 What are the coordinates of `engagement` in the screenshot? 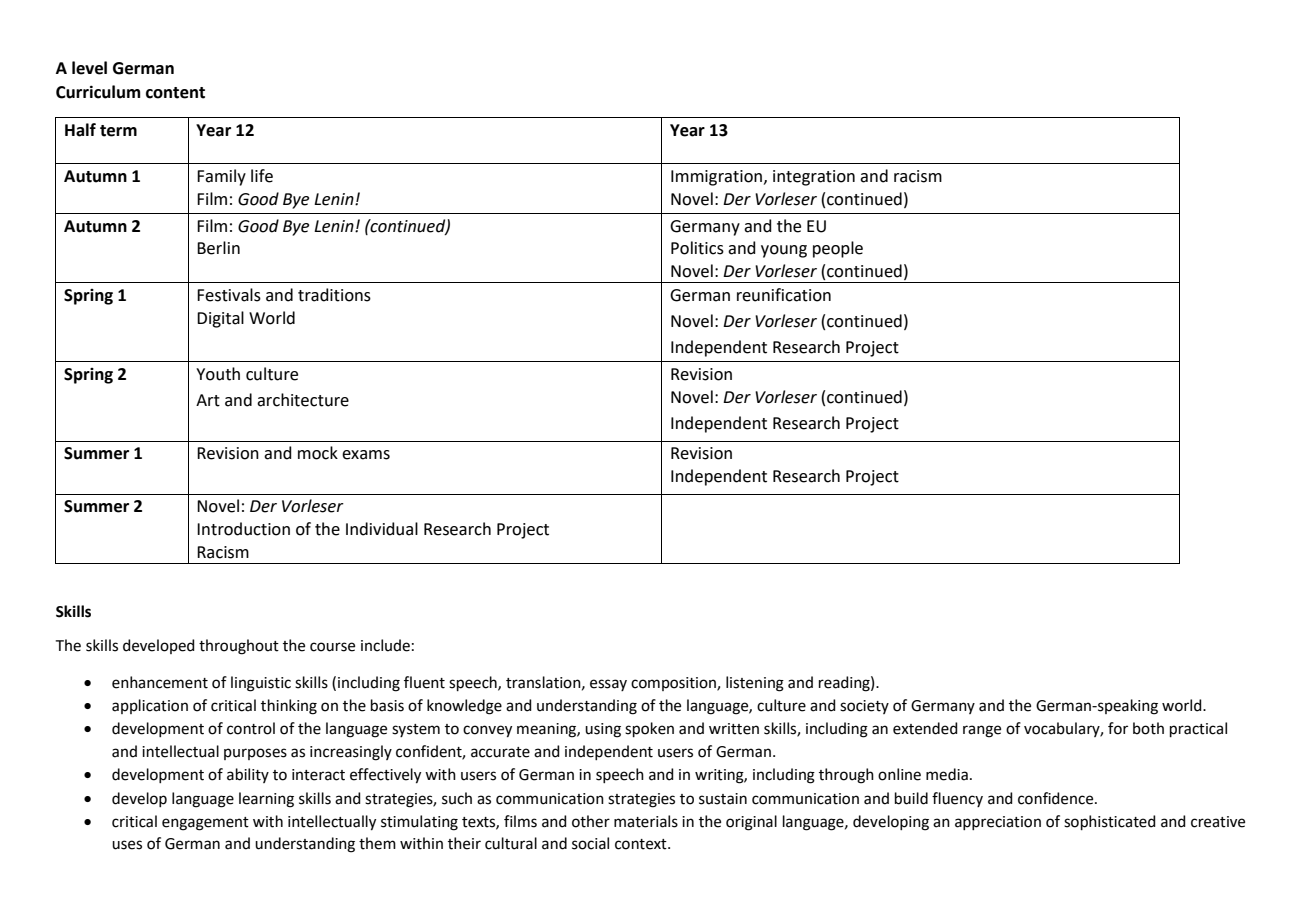 It's located at (205, 824).
